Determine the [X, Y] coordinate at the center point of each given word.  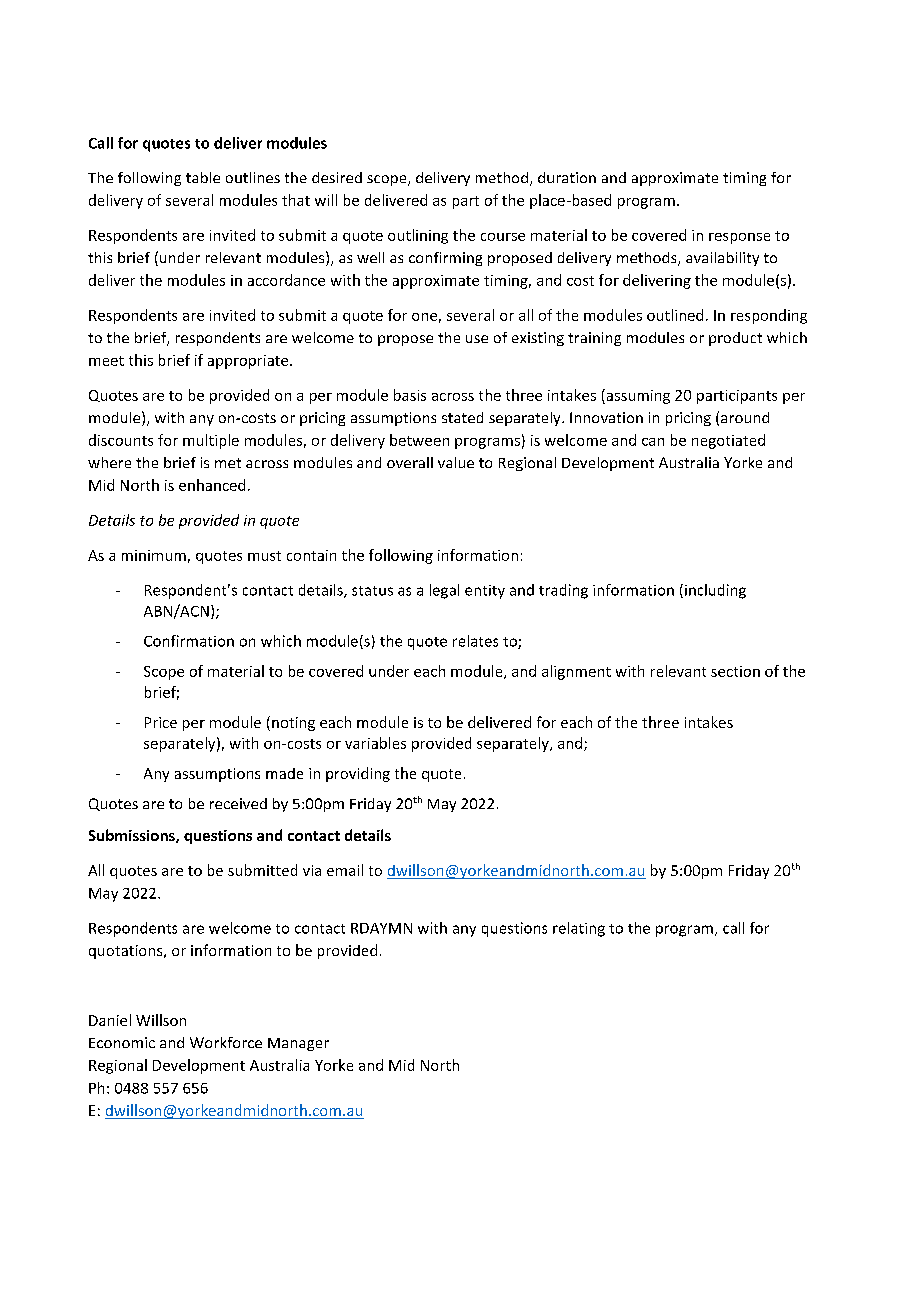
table [203, 177]
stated [462, 417]
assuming [637, 396]
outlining [418, 236]
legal [444, 591]
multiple [211, 441]
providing [358, 774]
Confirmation [189, 641]
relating [579, 929]
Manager [298, 1044]
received [238, 803]
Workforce [226, 1042]
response [739, 238]
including [715, 591]
